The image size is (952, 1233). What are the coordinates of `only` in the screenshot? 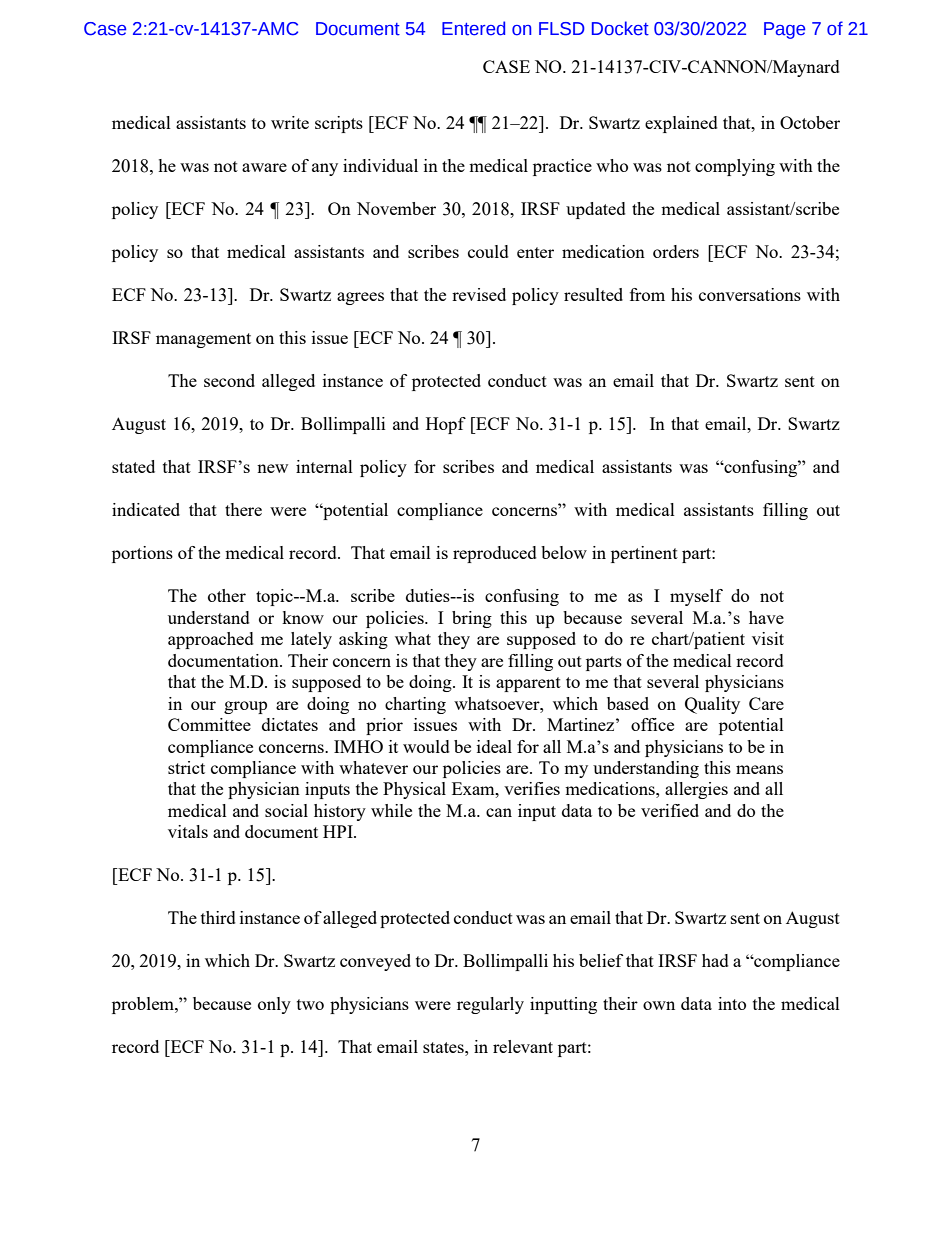 It's located at (274, 1005).
